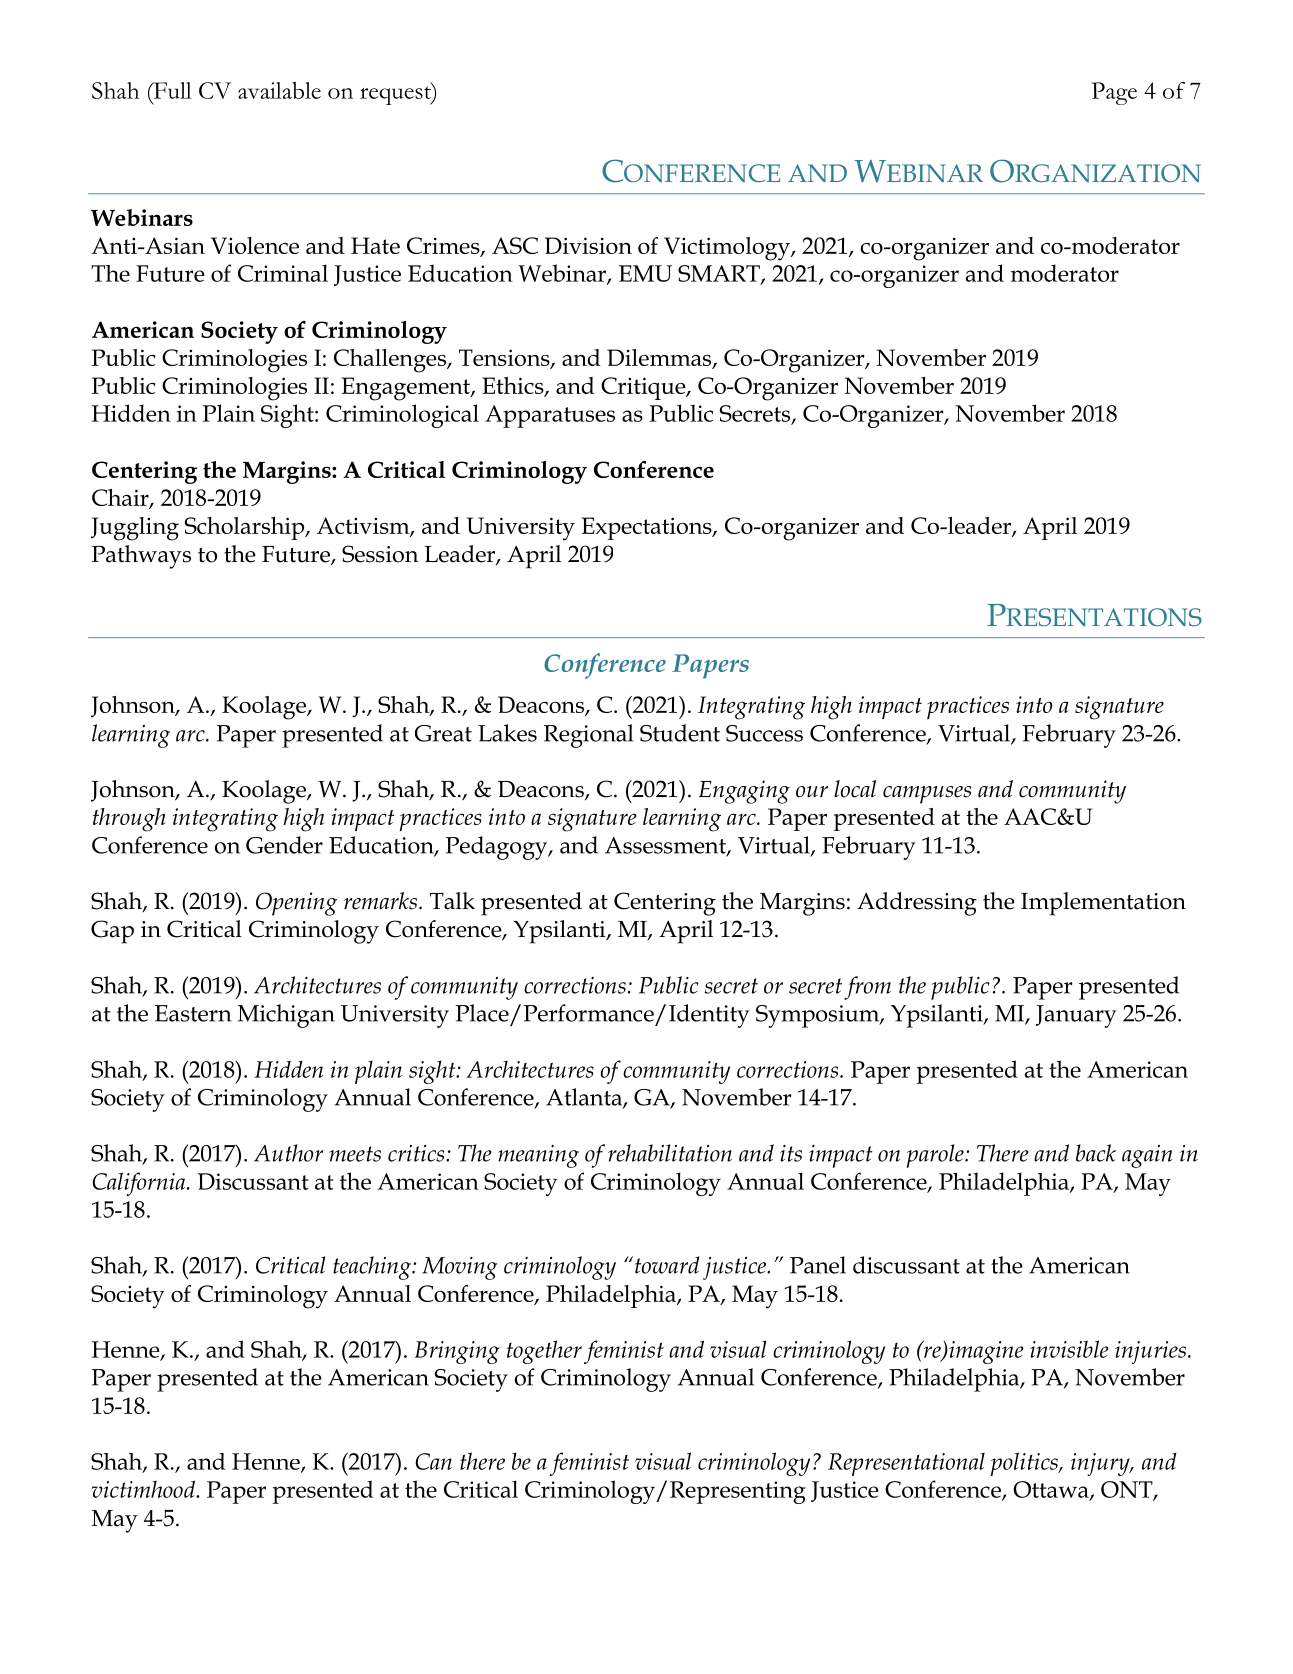 The image size is (1293, 1674). Describe the element at coordinates (284, 845) in the screenshot. I see `Gender` at that location.
